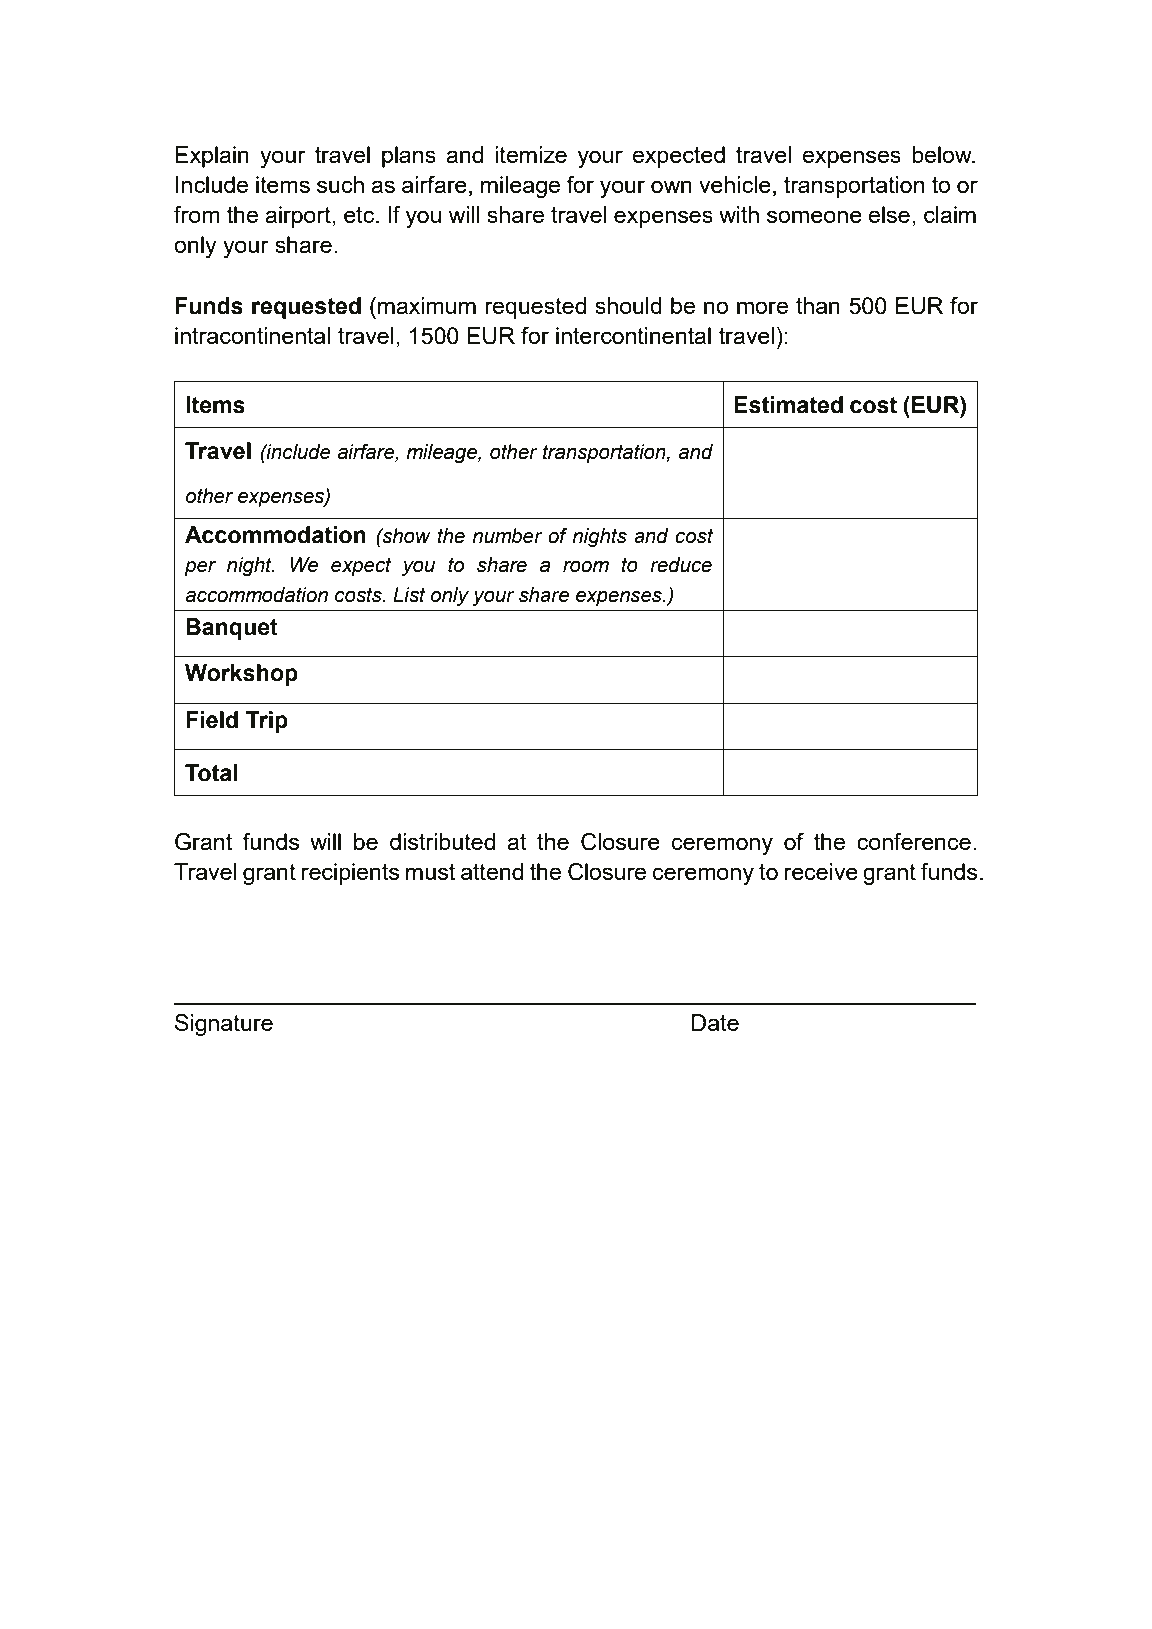 The height and width of the screenshot is (1629, 1152). I want to click on Trip, so click(267, 722).
